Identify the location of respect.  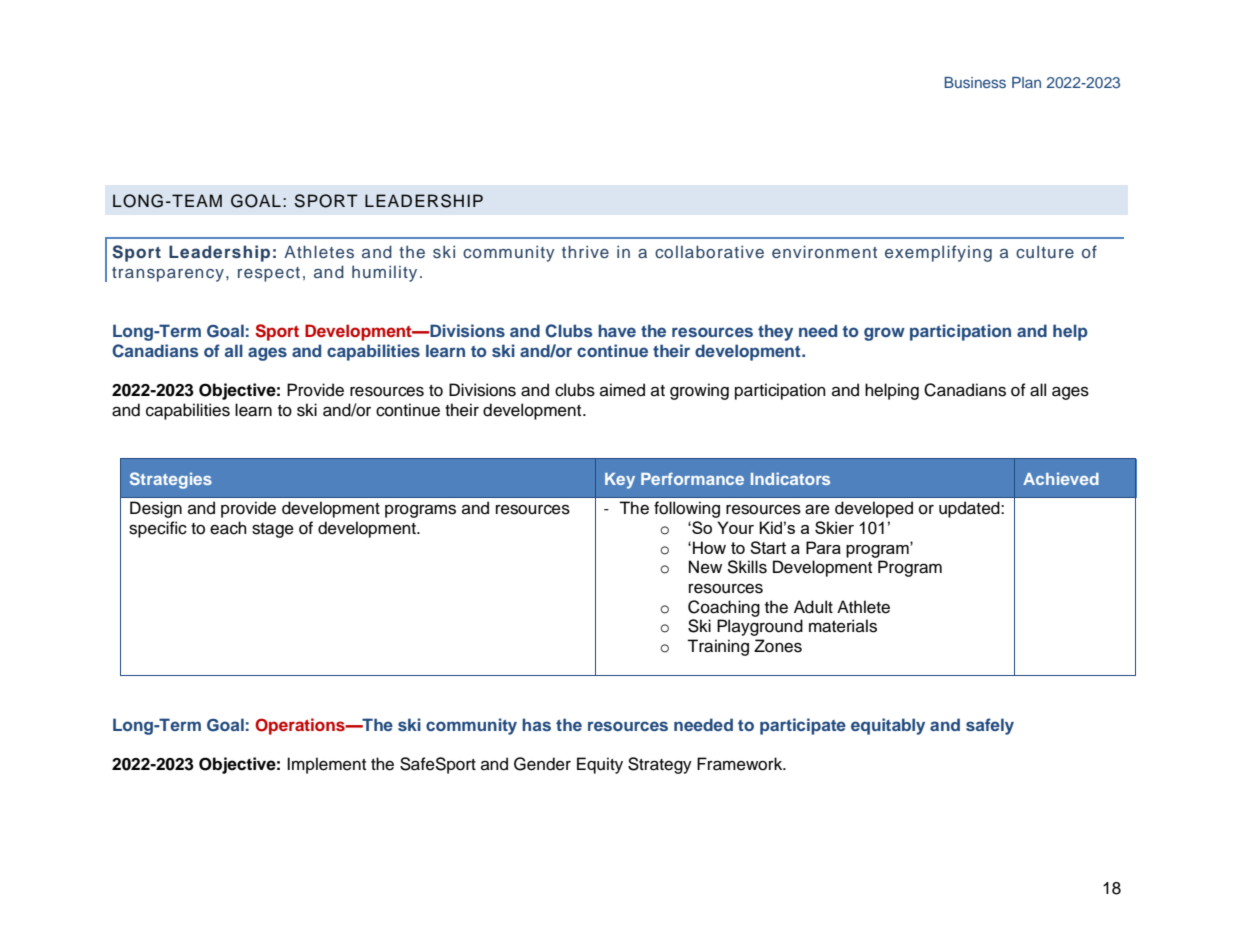
(269, 274).
